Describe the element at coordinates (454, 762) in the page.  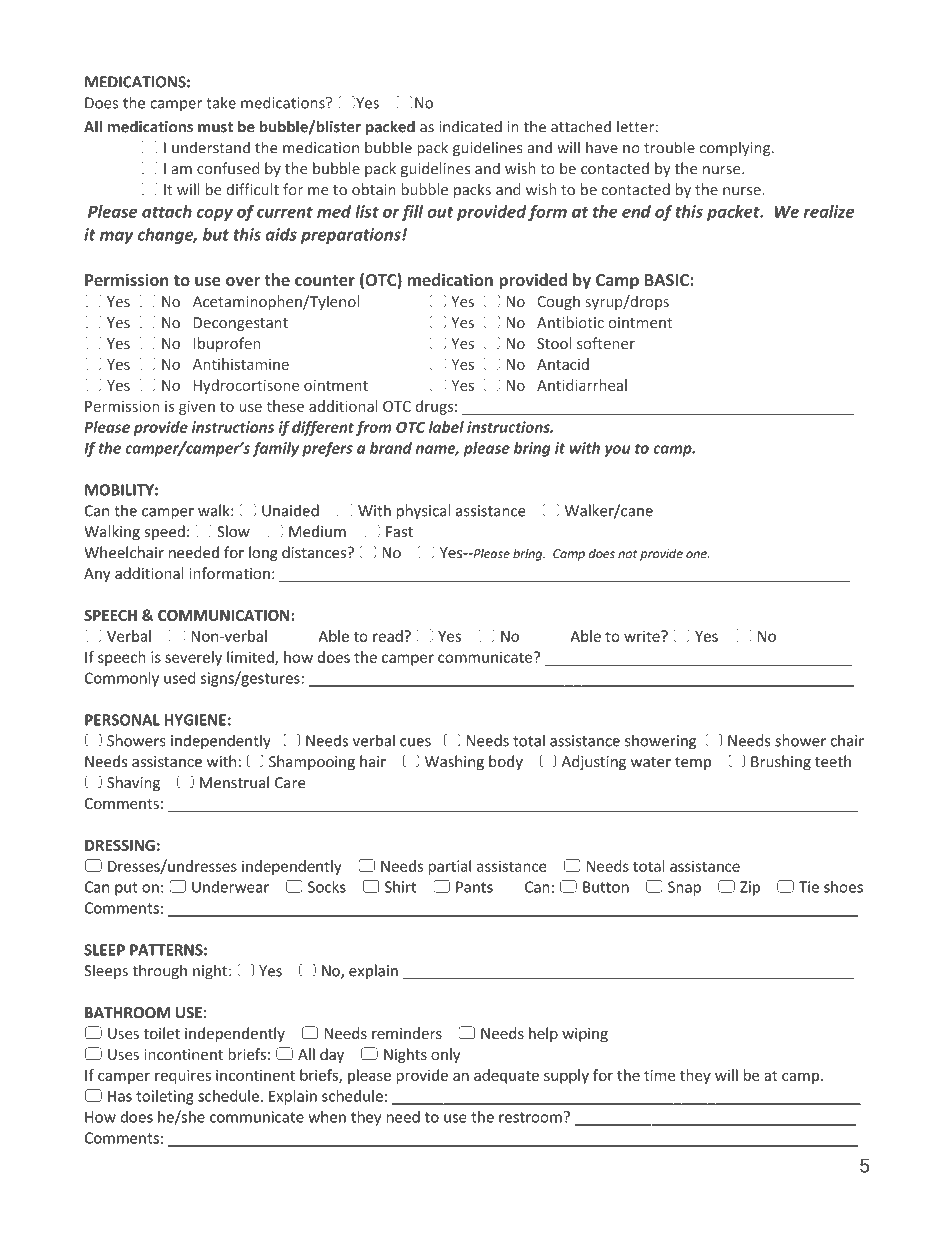
I see `Washing` at that location.
